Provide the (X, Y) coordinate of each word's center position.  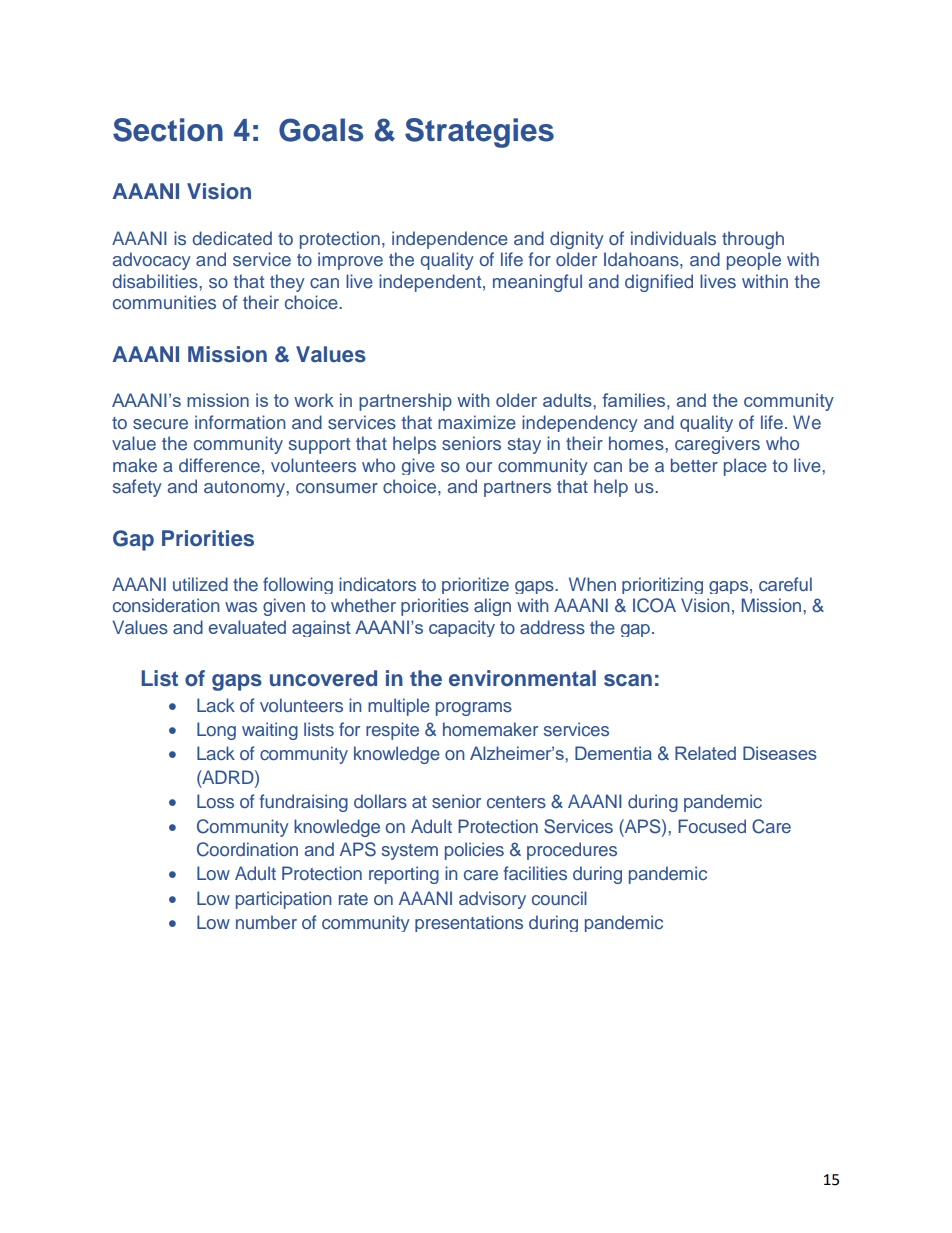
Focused (712, 826)
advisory (492, 900)
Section (168, 130)
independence (450, 240)
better (694, 465)
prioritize (475, 585)
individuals (673, 238)
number (266, 922)
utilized (200, 584)
